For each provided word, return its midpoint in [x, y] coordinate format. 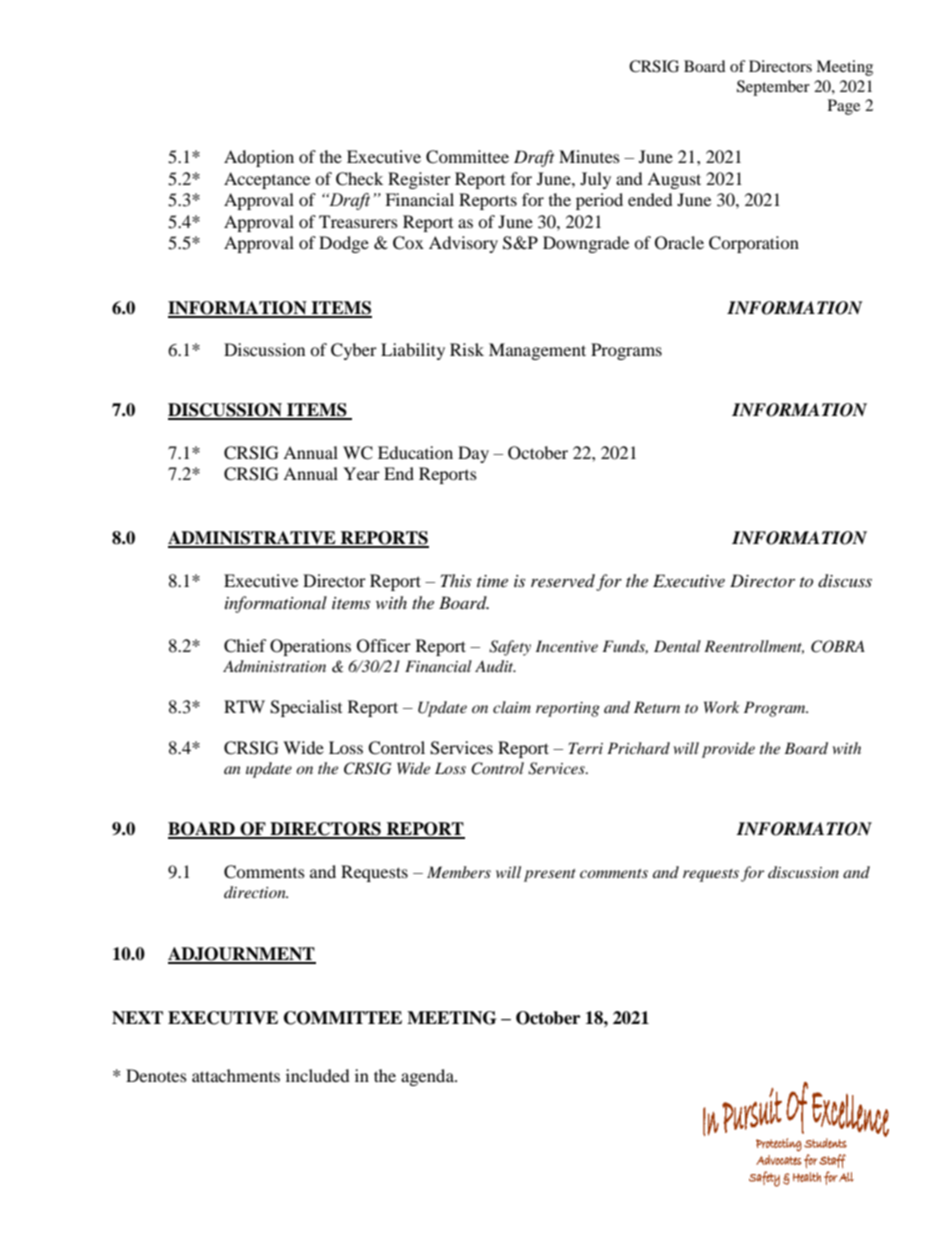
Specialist [306, 708]
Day [473, 454]
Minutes [589, 156]
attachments [236, 1075]
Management [537, 351]
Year [361, 473]
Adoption [259, 158]
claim [512, 707]
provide [728, 750]
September [773, 88]
